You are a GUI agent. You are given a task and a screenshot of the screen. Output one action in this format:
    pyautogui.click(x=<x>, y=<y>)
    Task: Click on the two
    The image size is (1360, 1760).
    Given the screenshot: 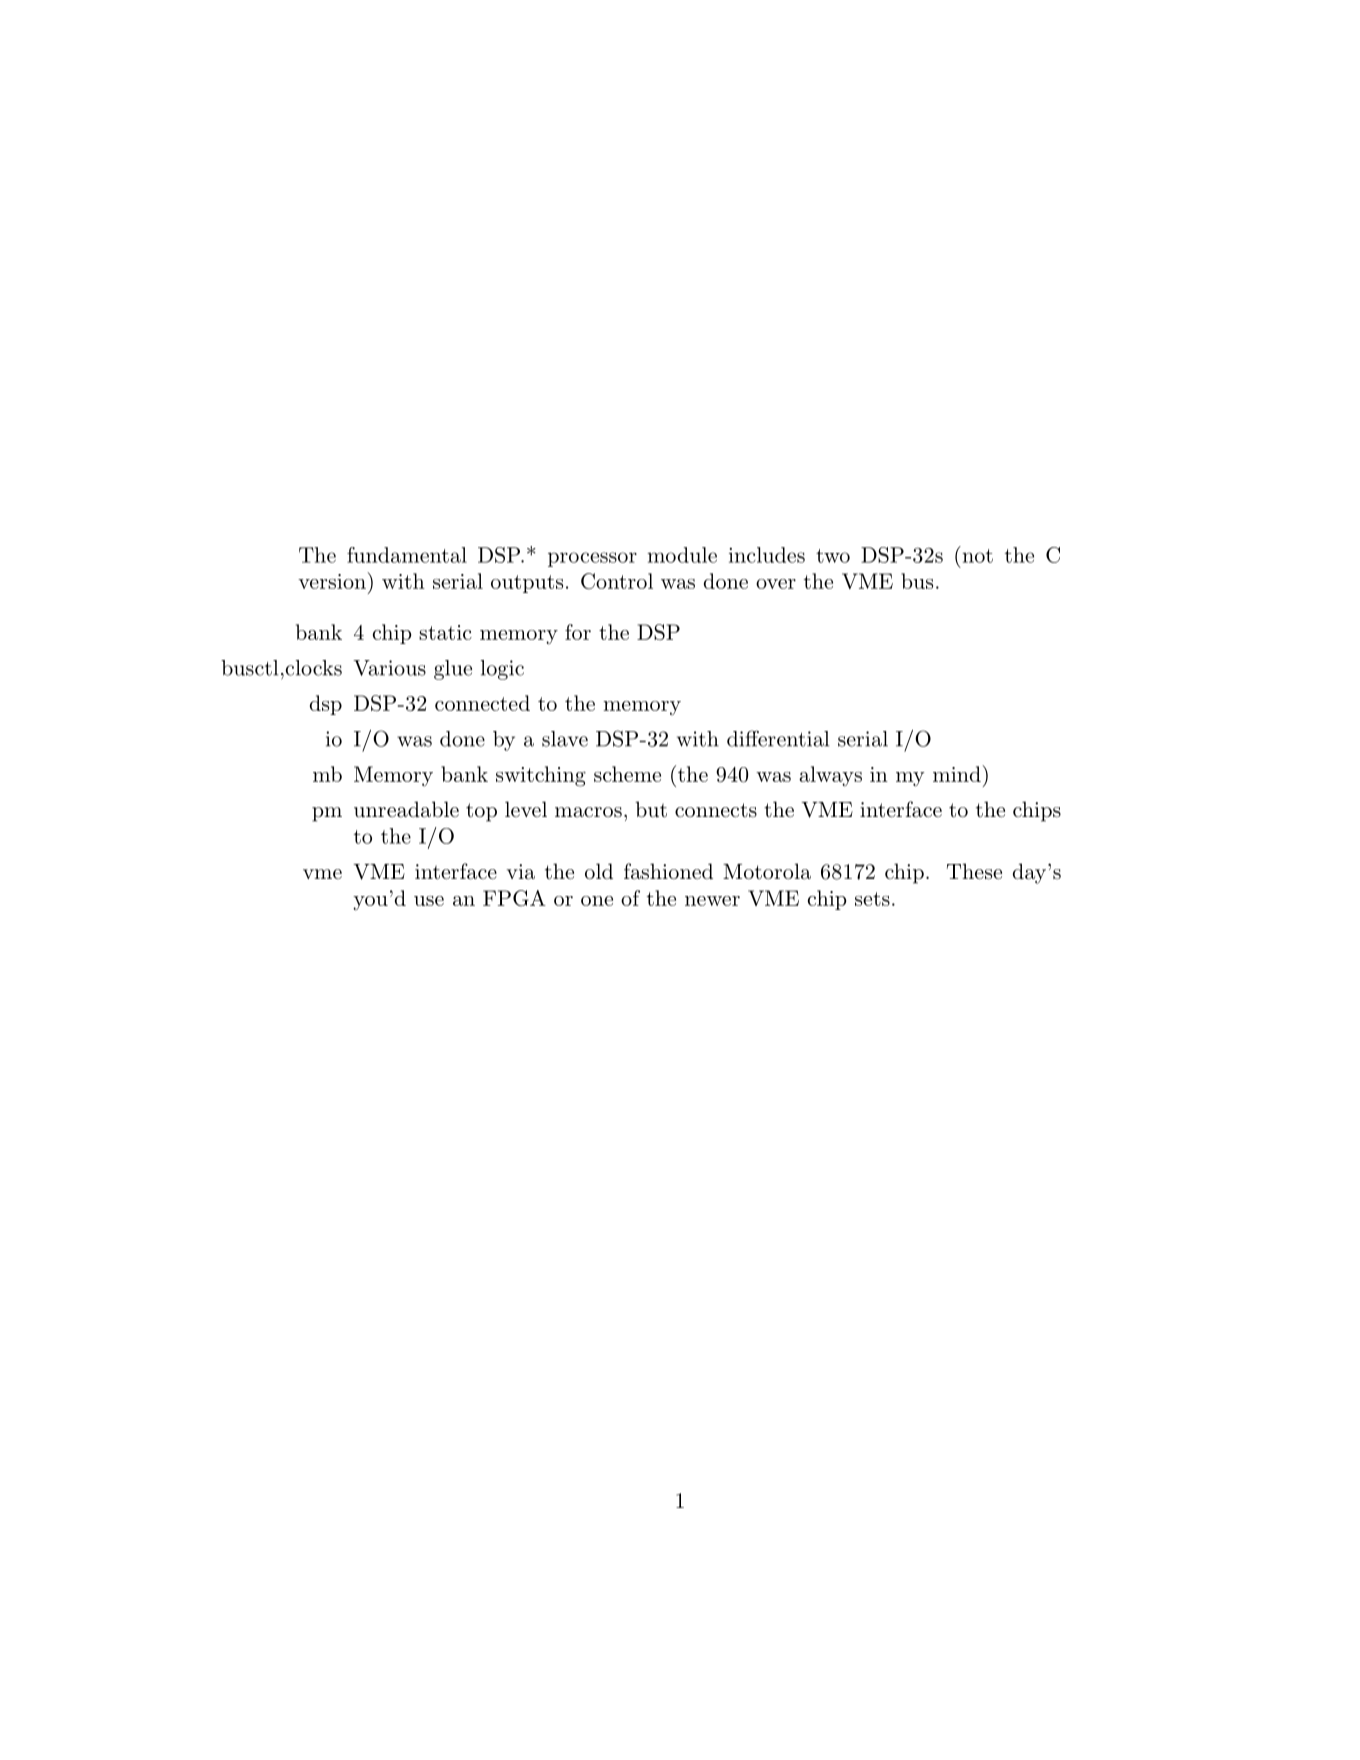 What is the action you would take?
    pyautogui.click(x=833, y=556)
